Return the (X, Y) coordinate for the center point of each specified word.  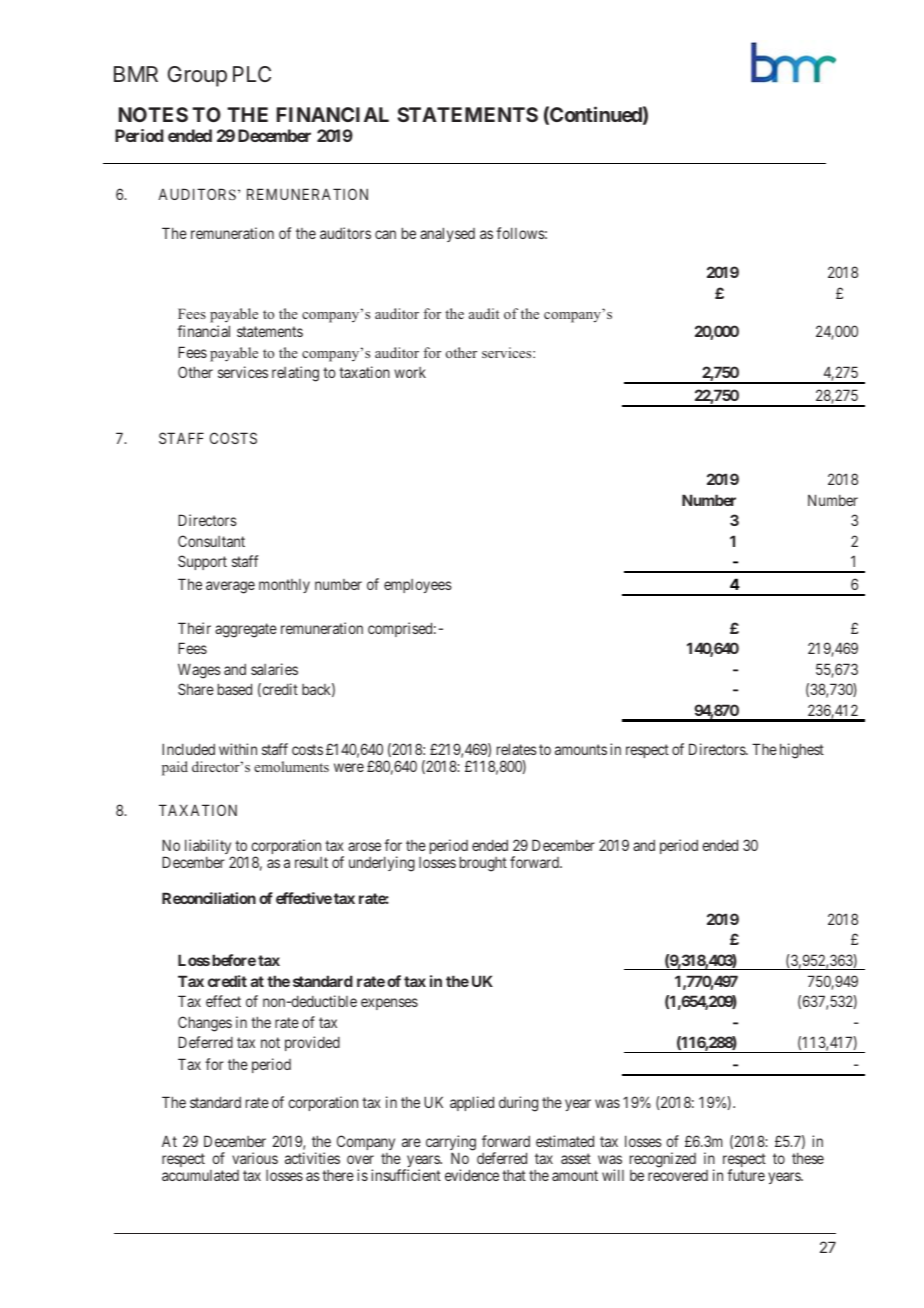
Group (197, 76)
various (255, 1158)
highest (802, 751)
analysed (447, 234)
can (385, 234)
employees (418, 586)
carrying (451, 1144)
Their (194, 628)
